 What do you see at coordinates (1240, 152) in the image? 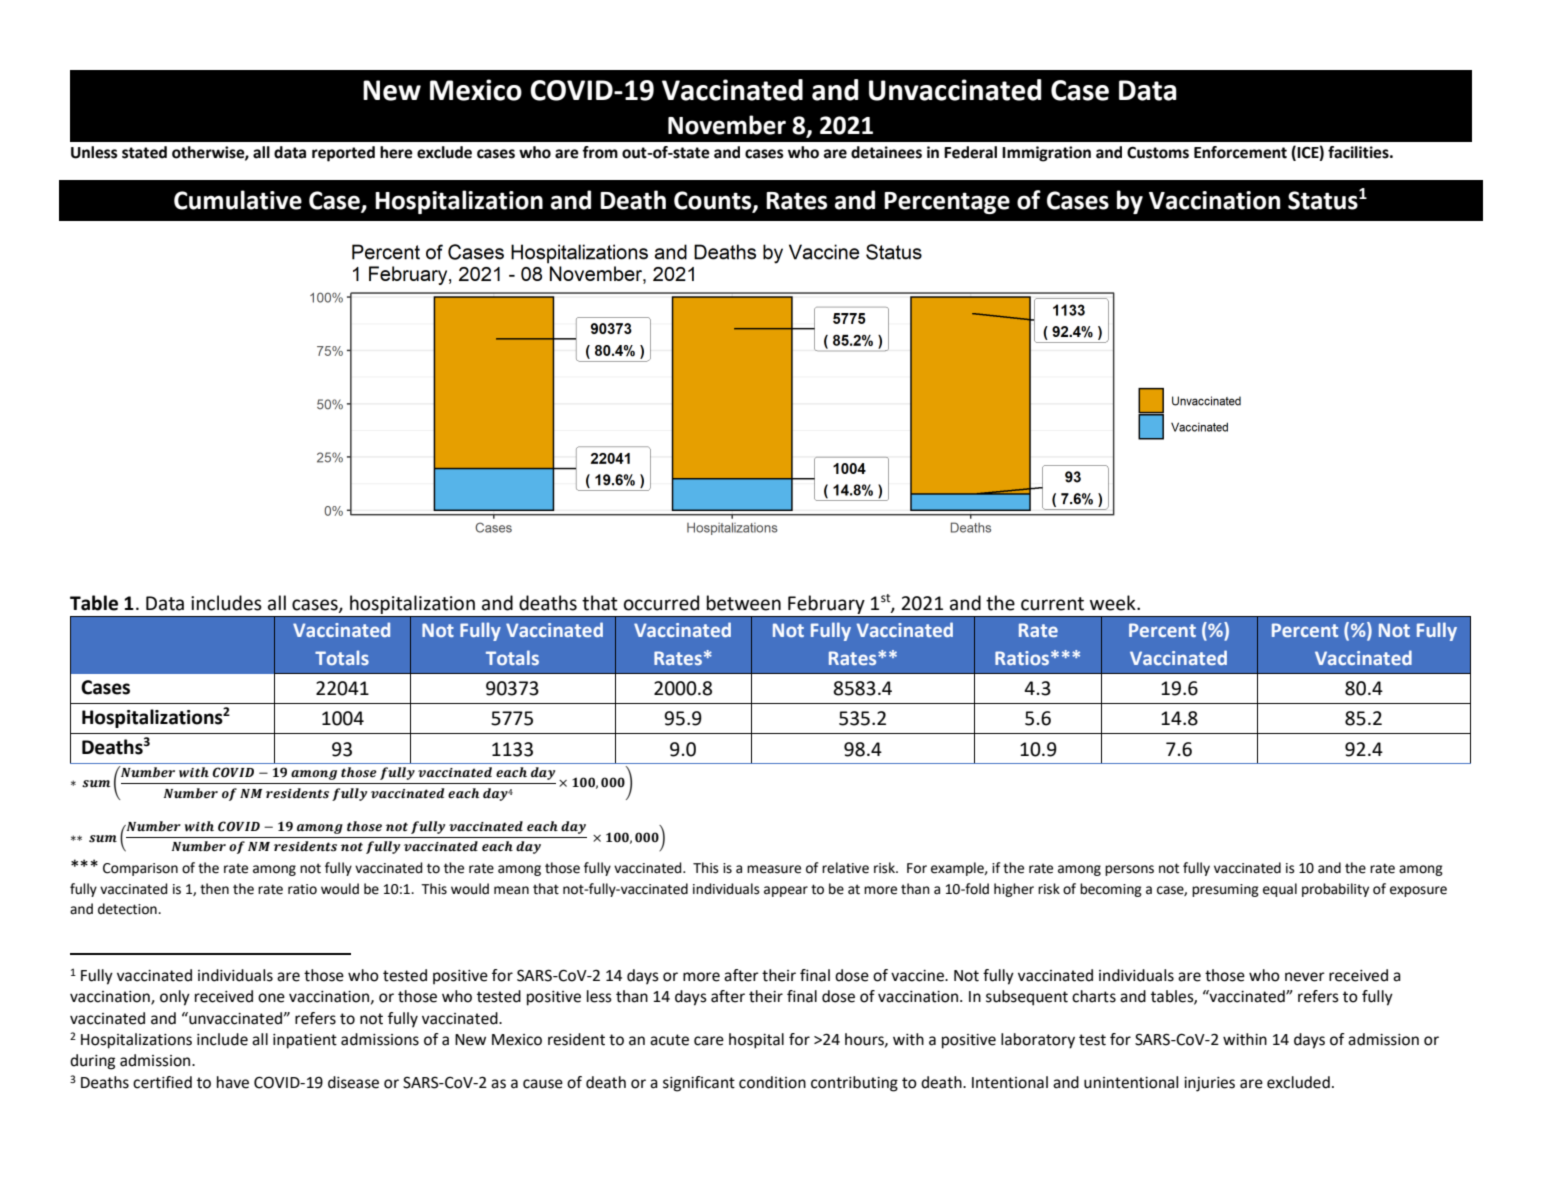
I see `Enforcement` at bounding box center [1240, 152].
